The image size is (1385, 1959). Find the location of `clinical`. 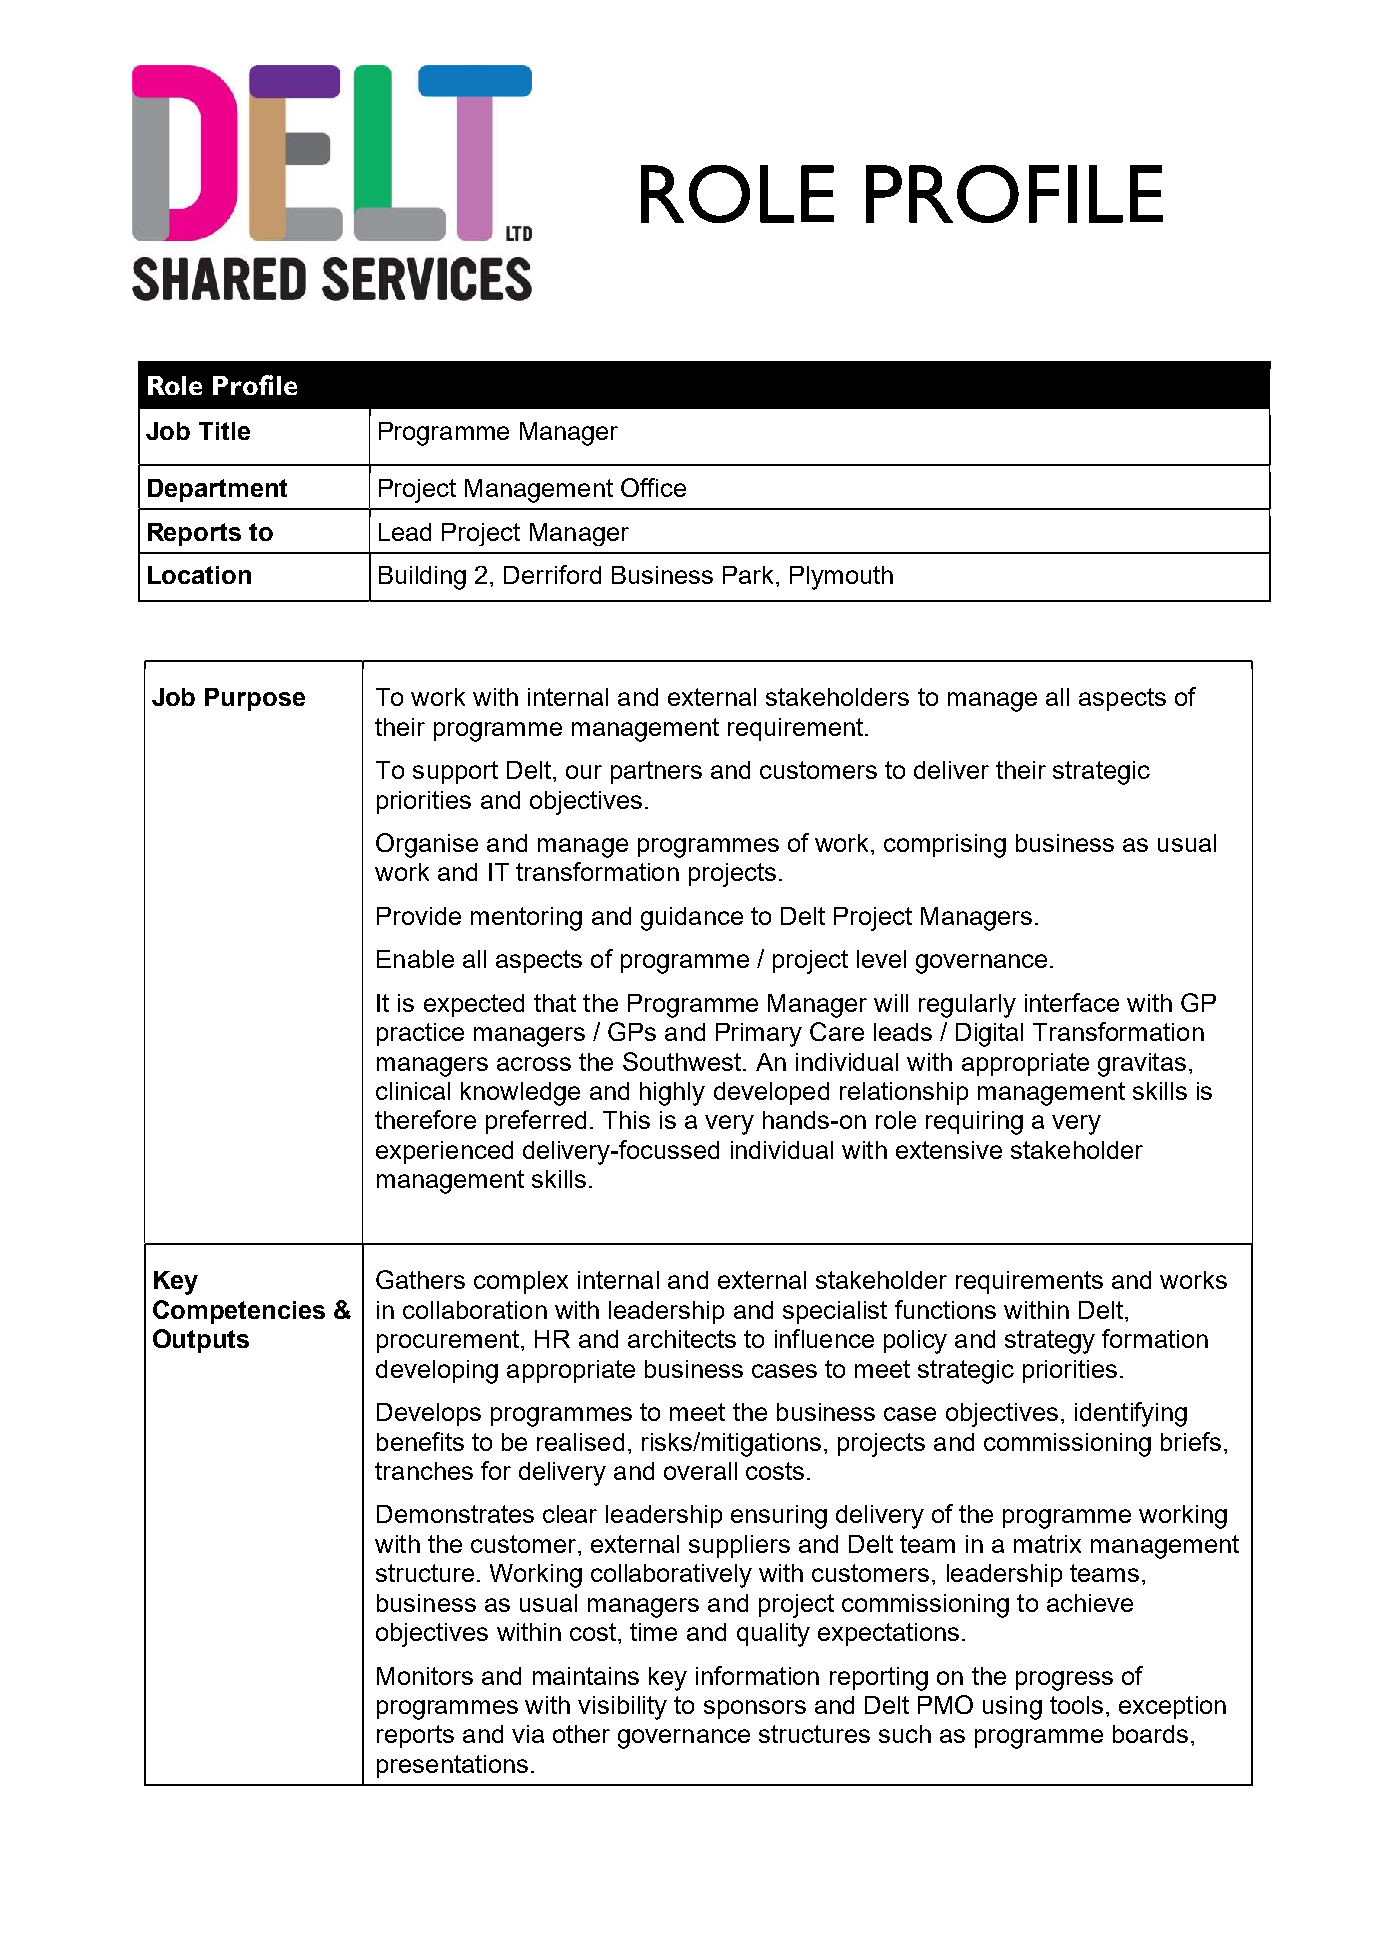

clinical is located at coordinates (413, 1091).
